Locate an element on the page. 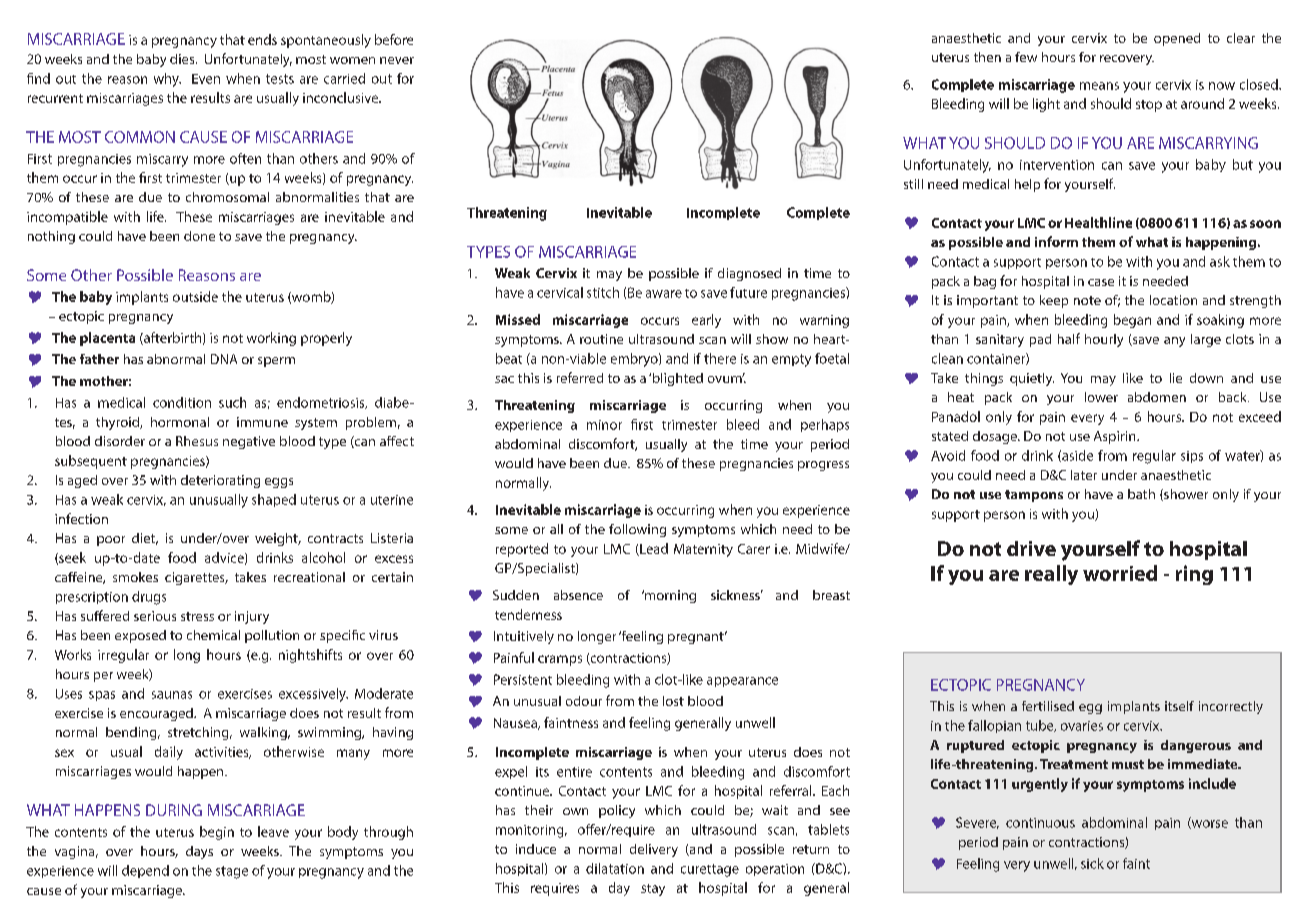 The image size is (1308, 924). drugs is located at coordinates (149, 598).
